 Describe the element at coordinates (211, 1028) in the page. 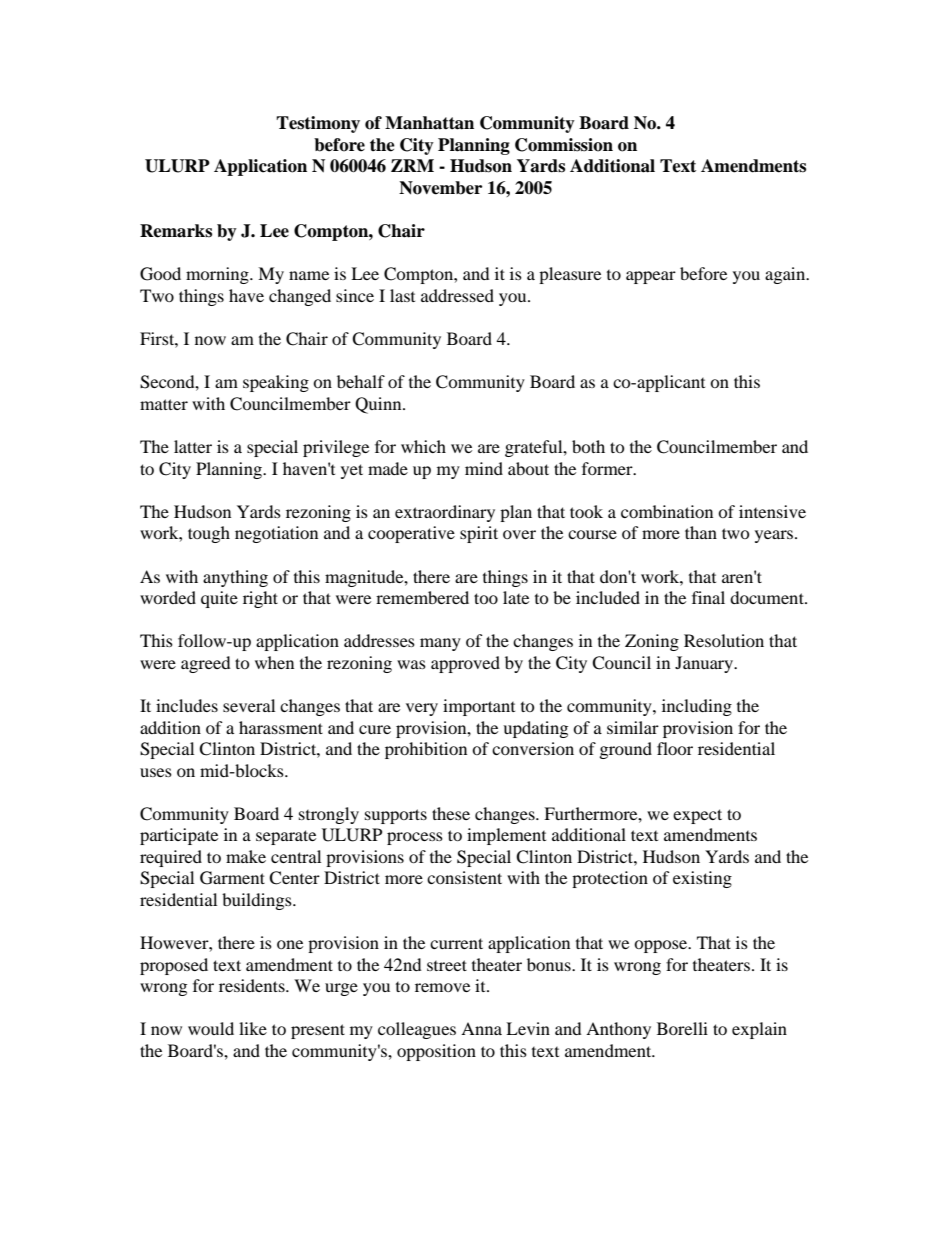

I see `would` at that location.
